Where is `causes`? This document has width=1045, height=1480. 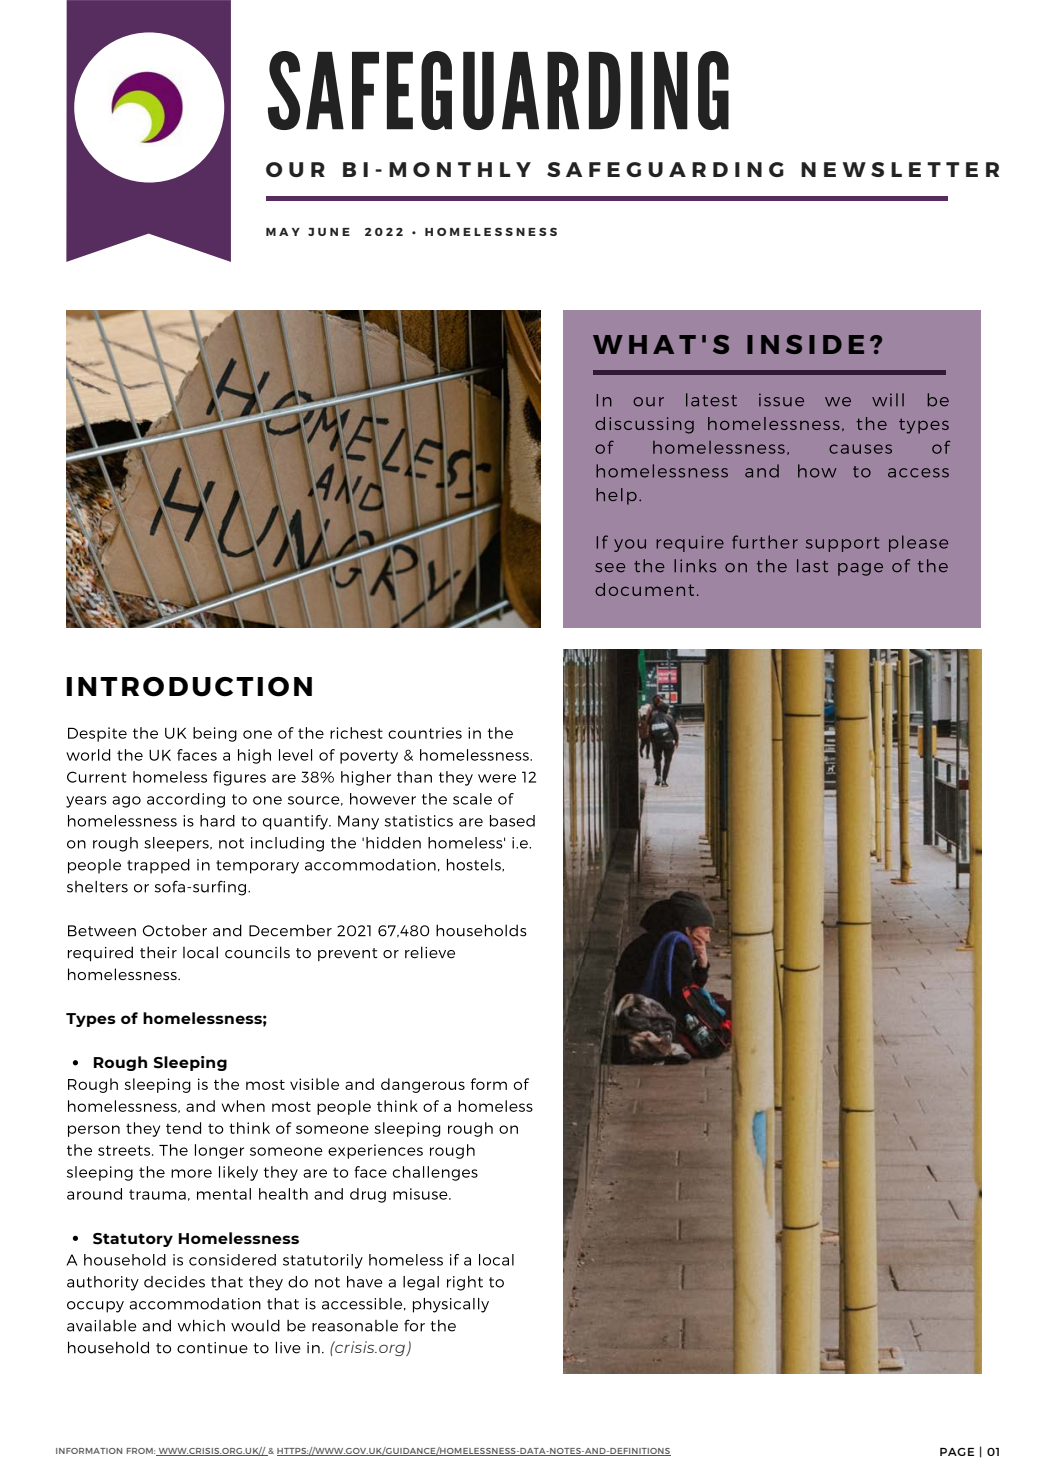 causes is located at coordinates (860, 449).
